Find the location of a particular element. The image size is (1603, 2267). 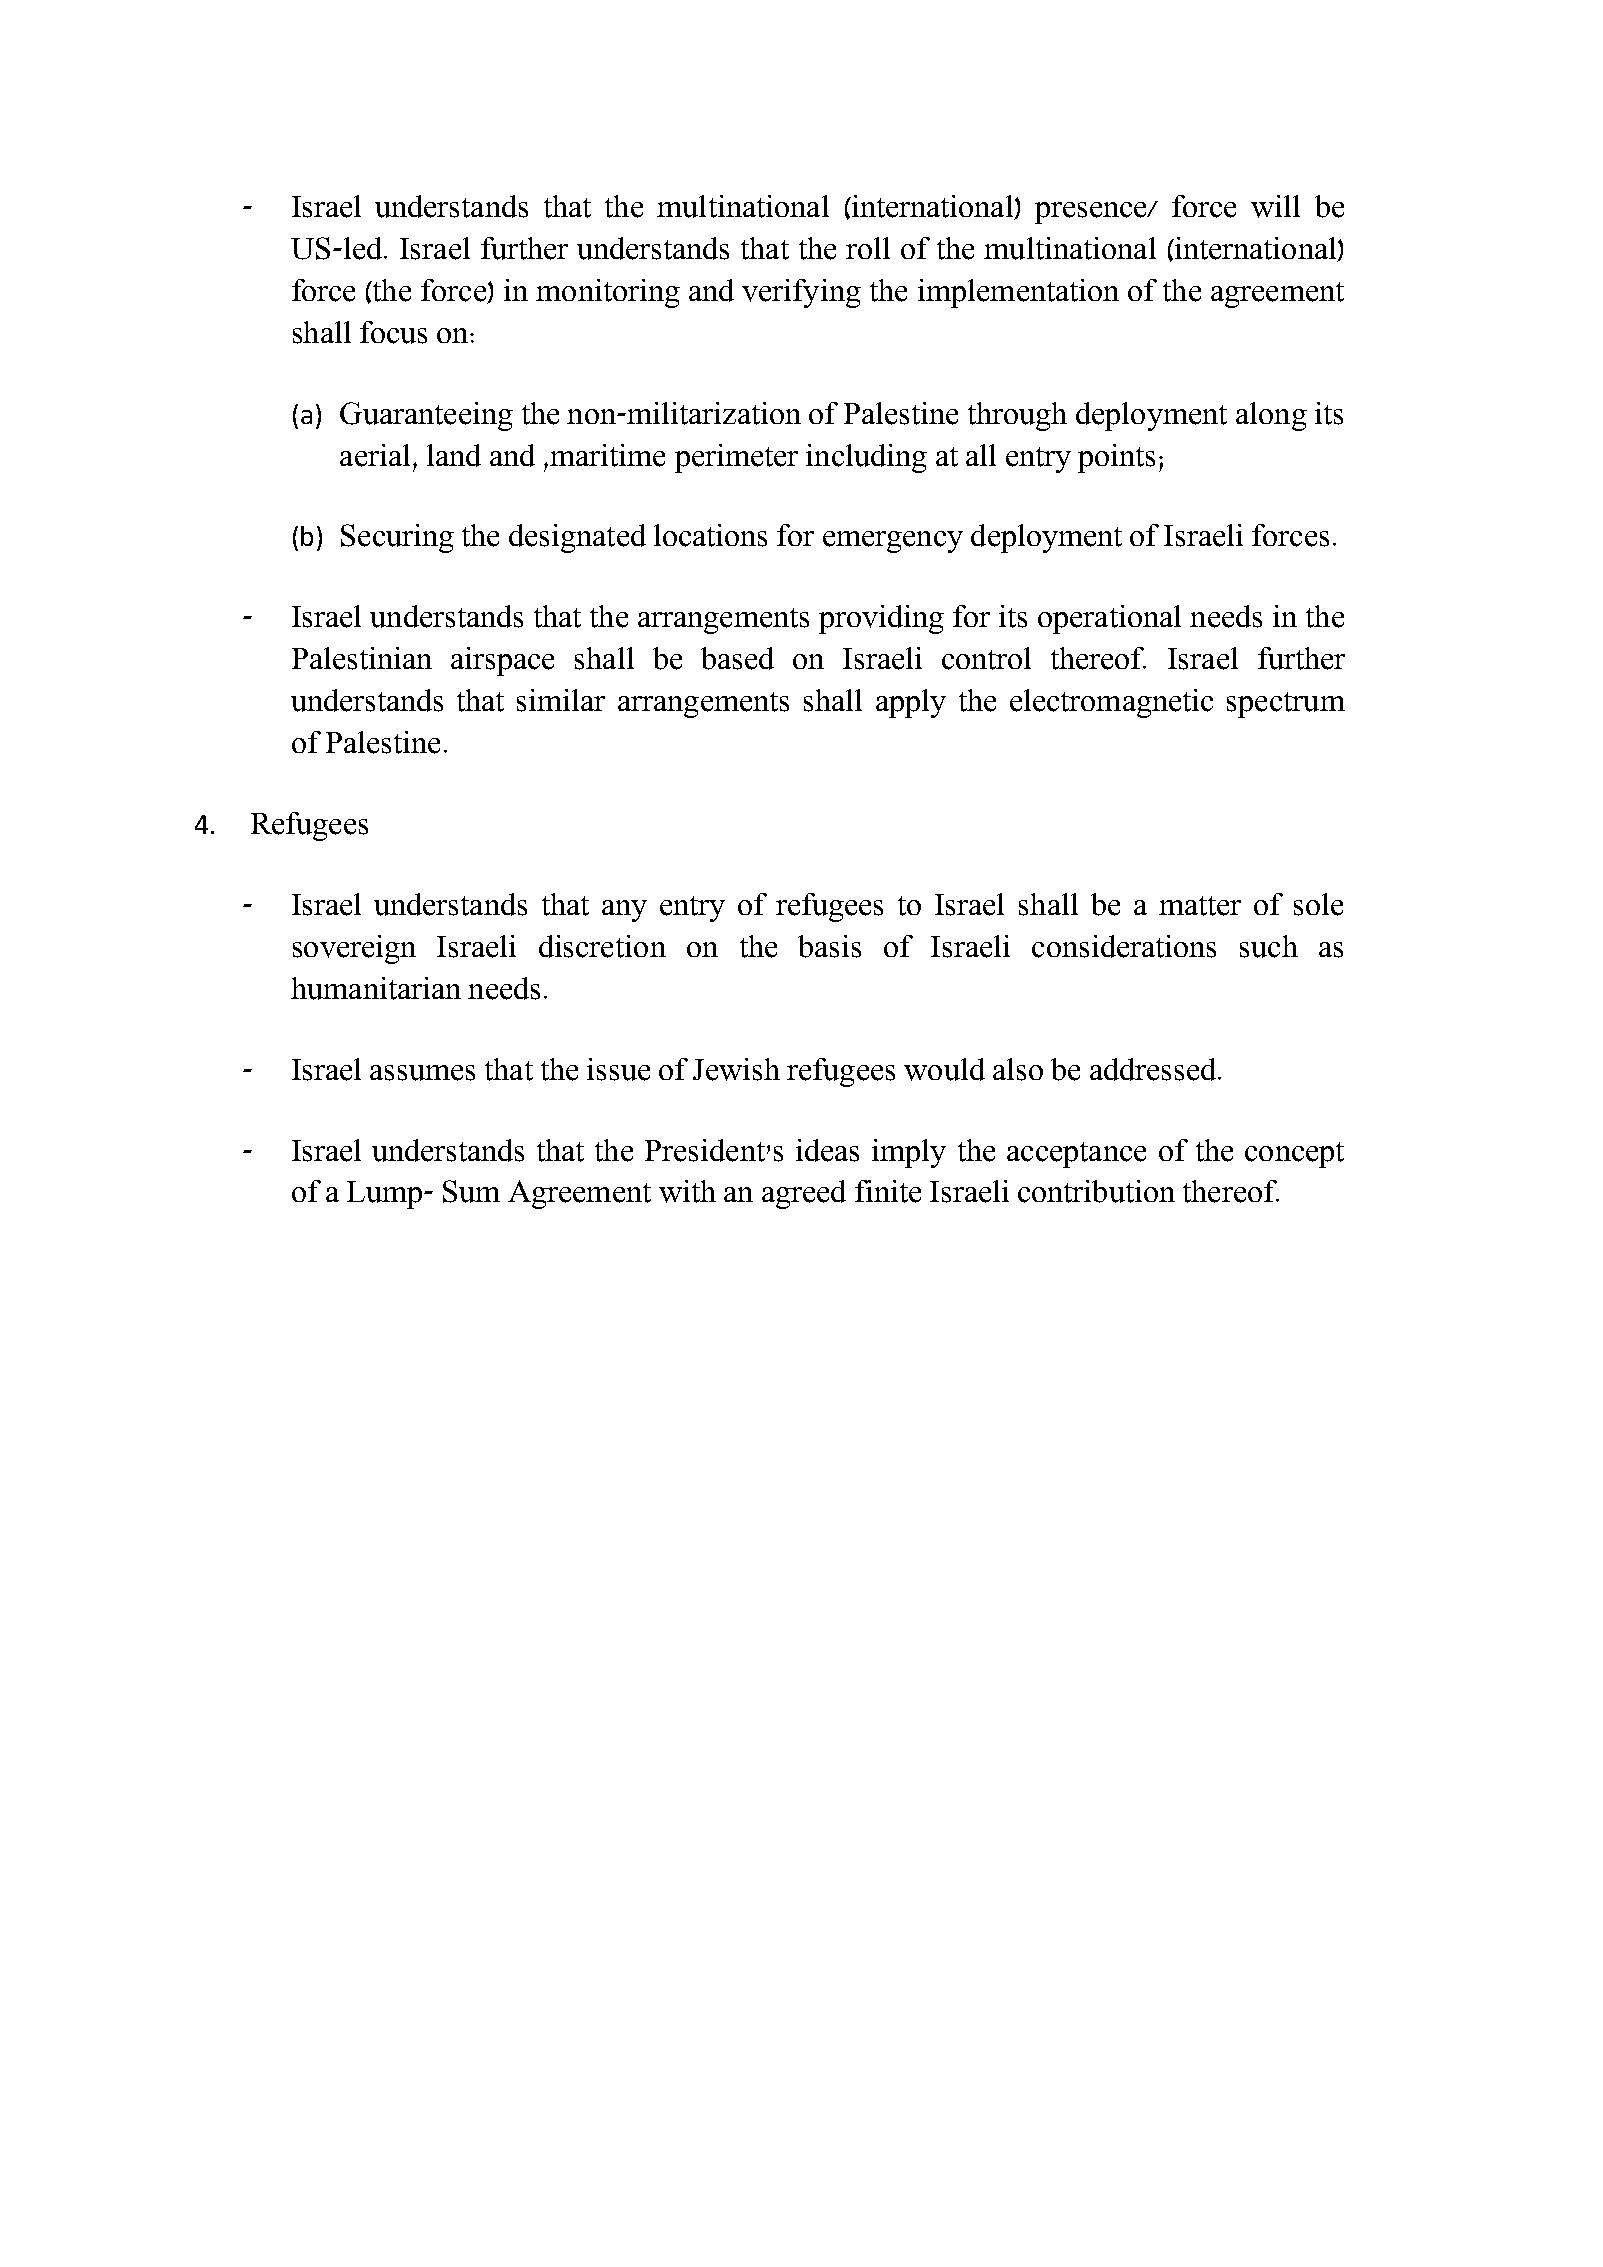

operational is located at coordinates (1109, 619).
